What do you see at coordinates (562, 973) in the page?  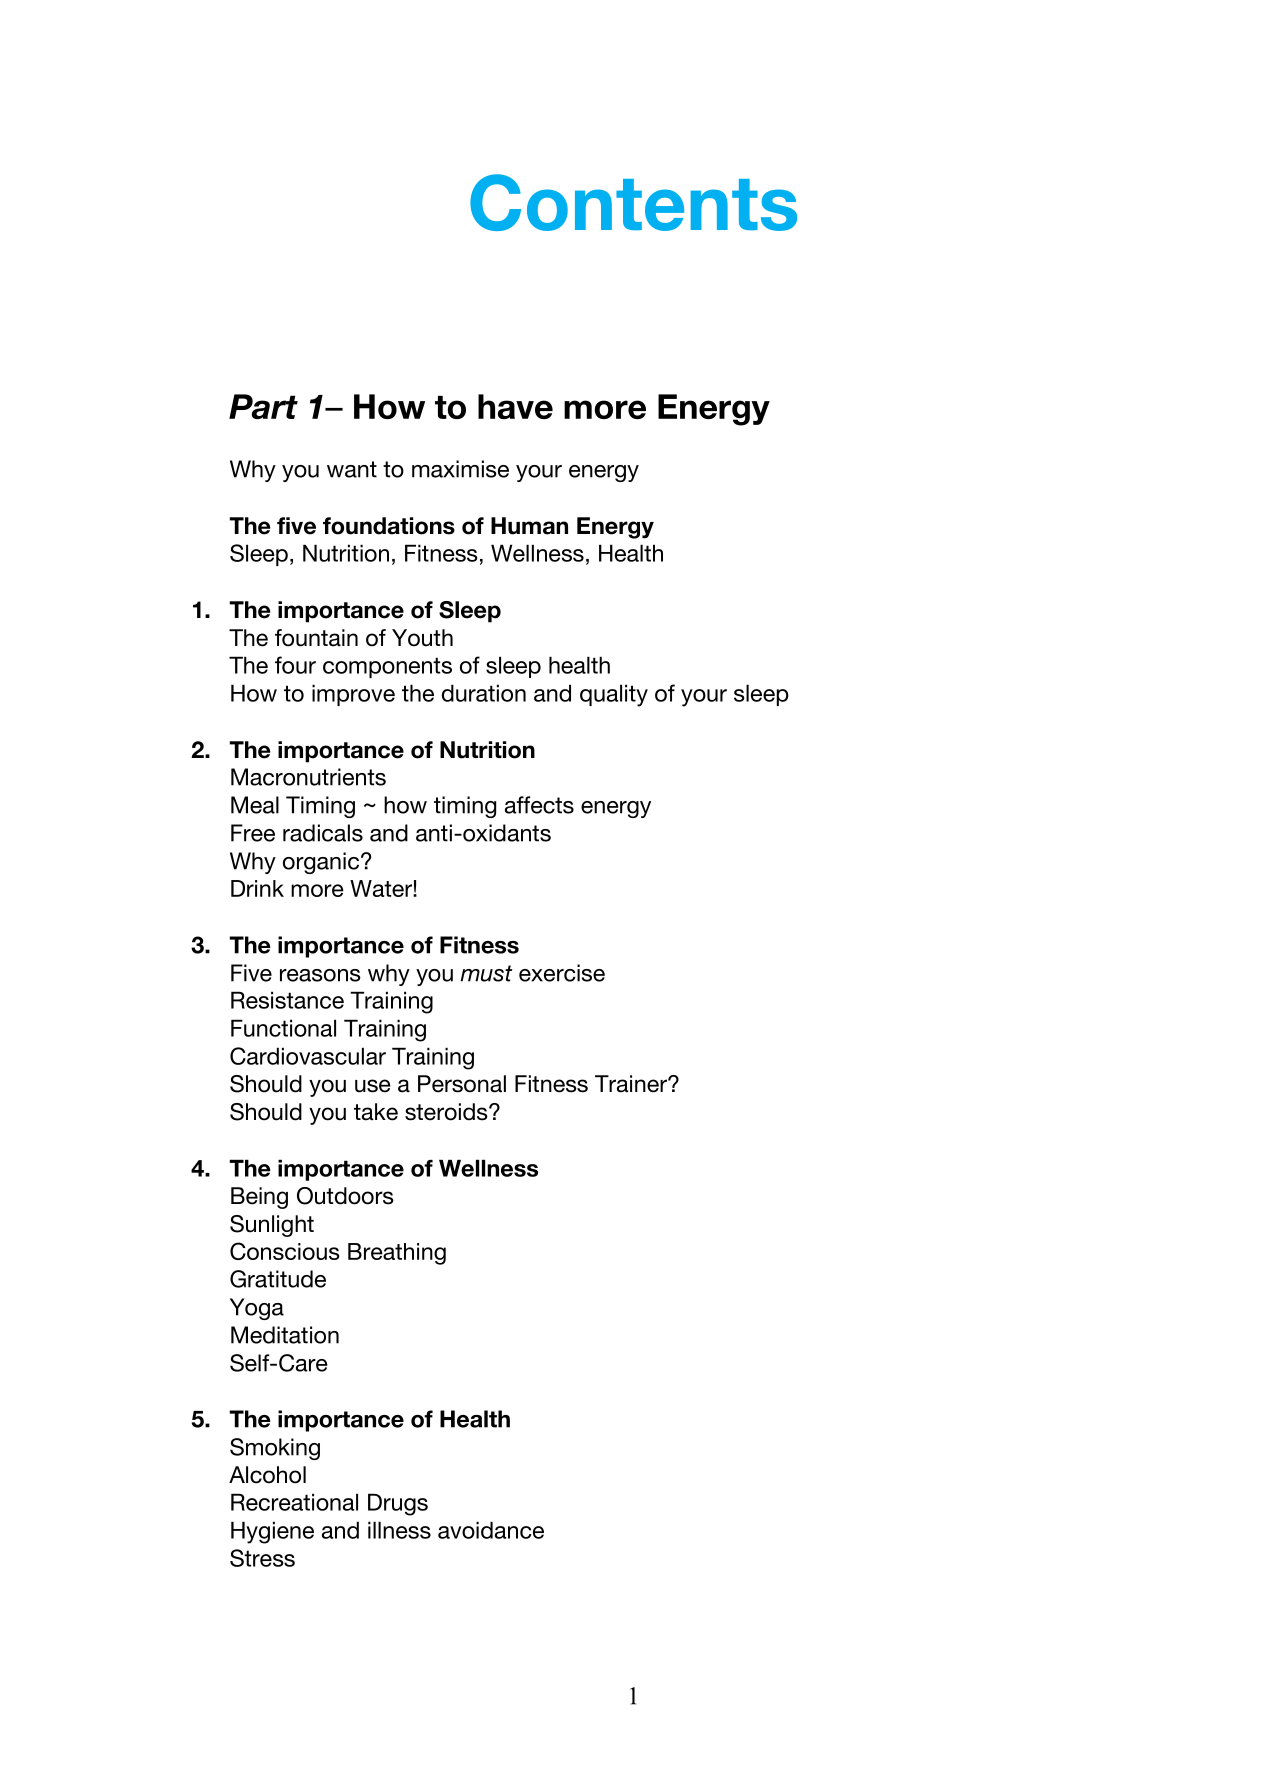 I see `exercise` at bounding box center [562, 973].
